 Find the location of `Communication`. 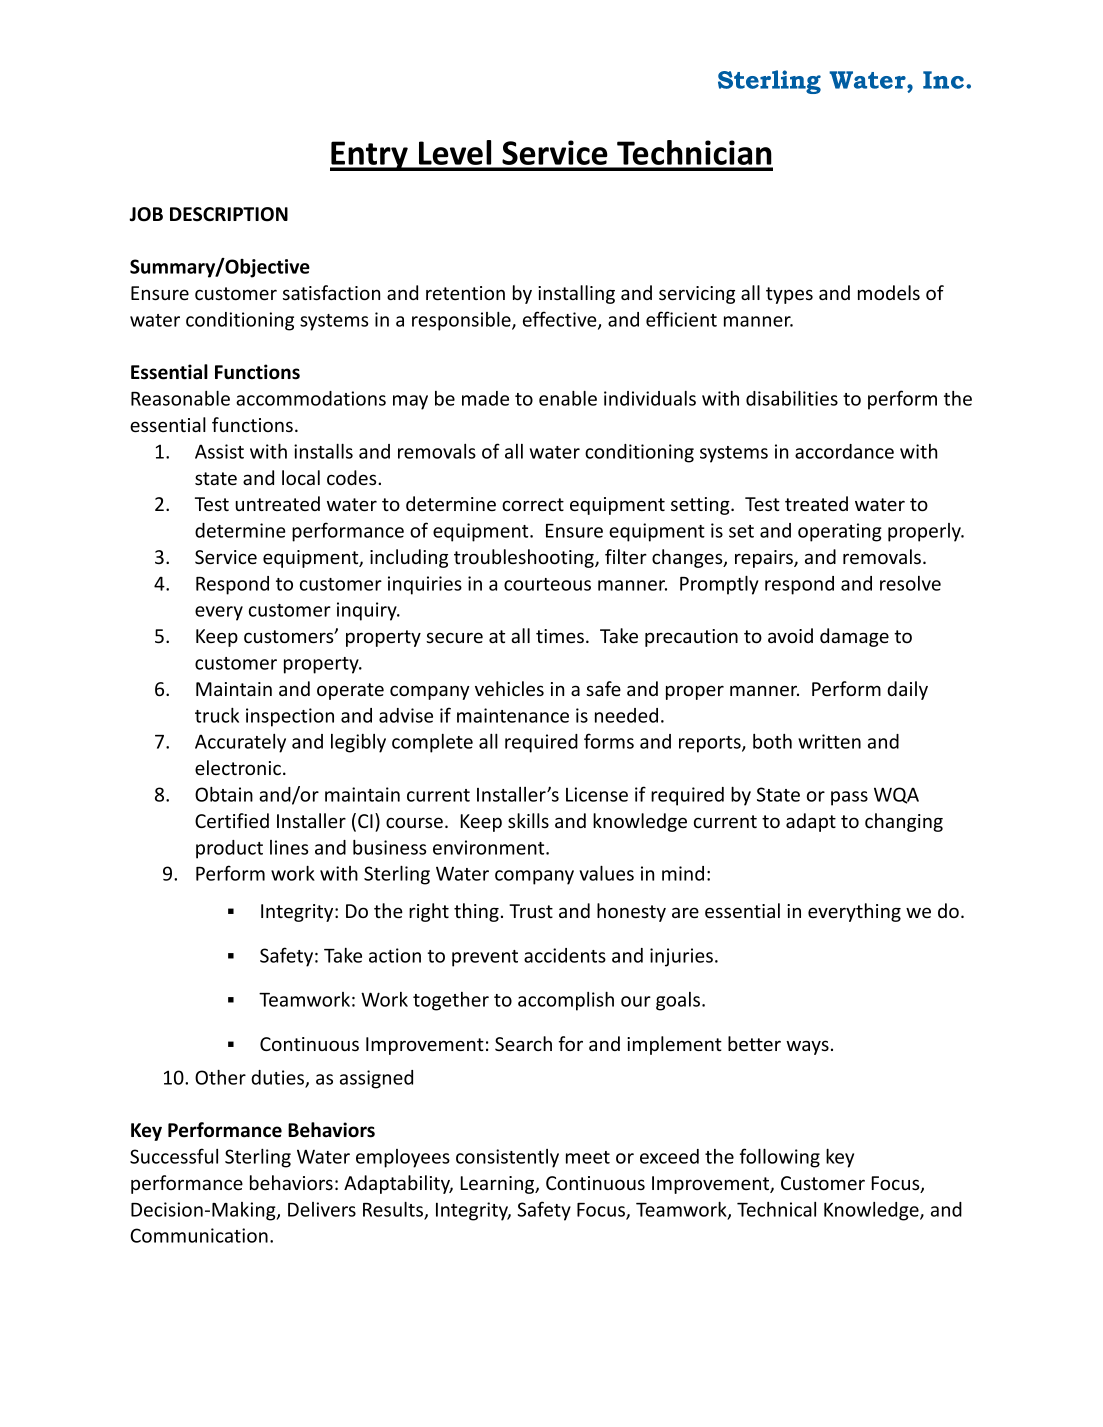

Communication is located at coordinates (199, 1235).
